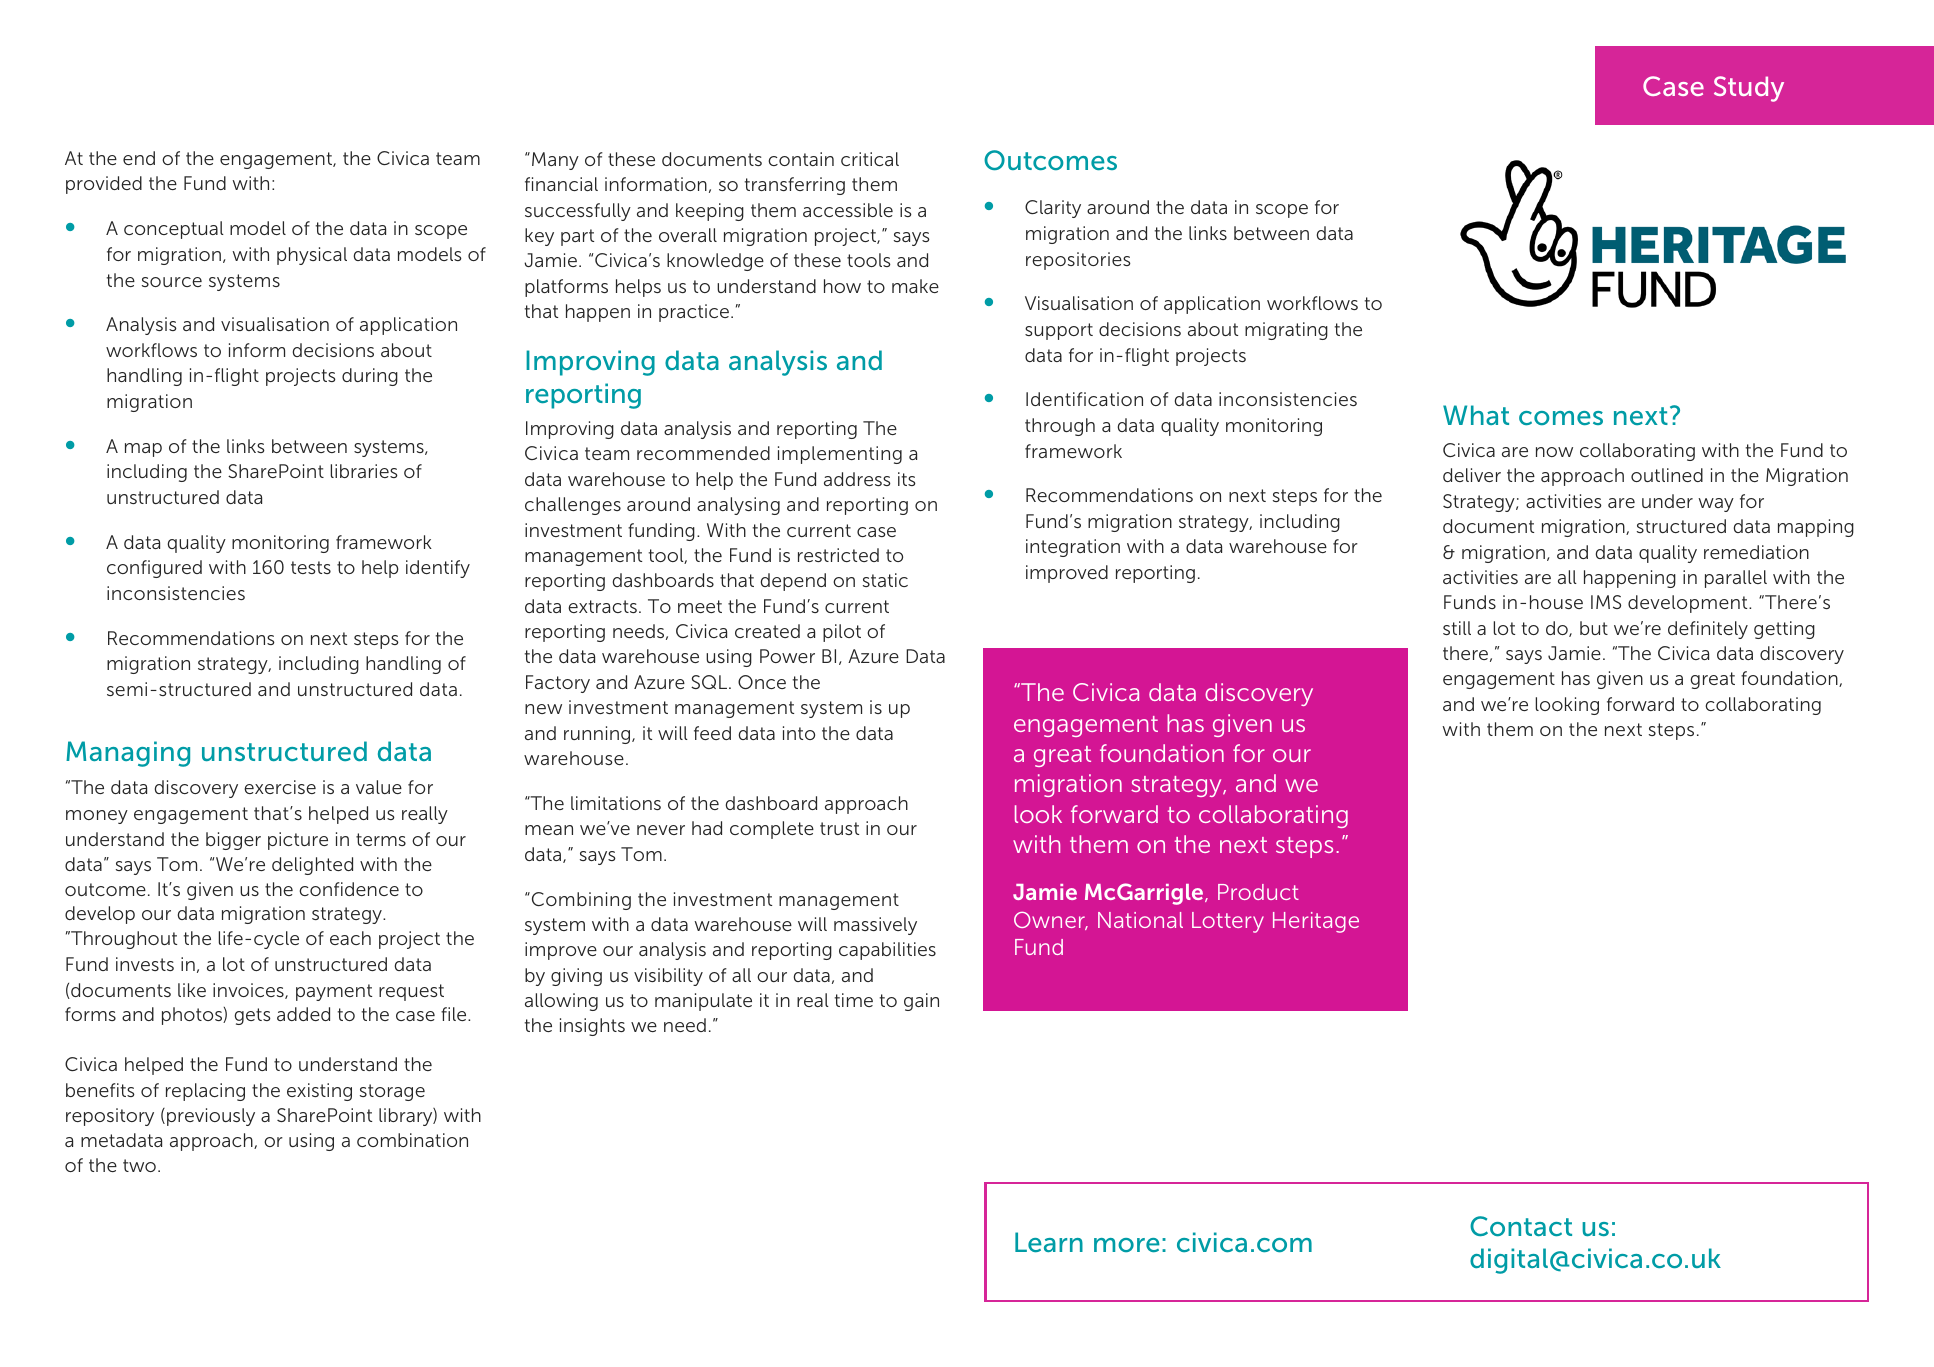  What do you see at coordinates (364, 471) in the screenshot?
I see `libraries` at bounding box center [364, 471].
